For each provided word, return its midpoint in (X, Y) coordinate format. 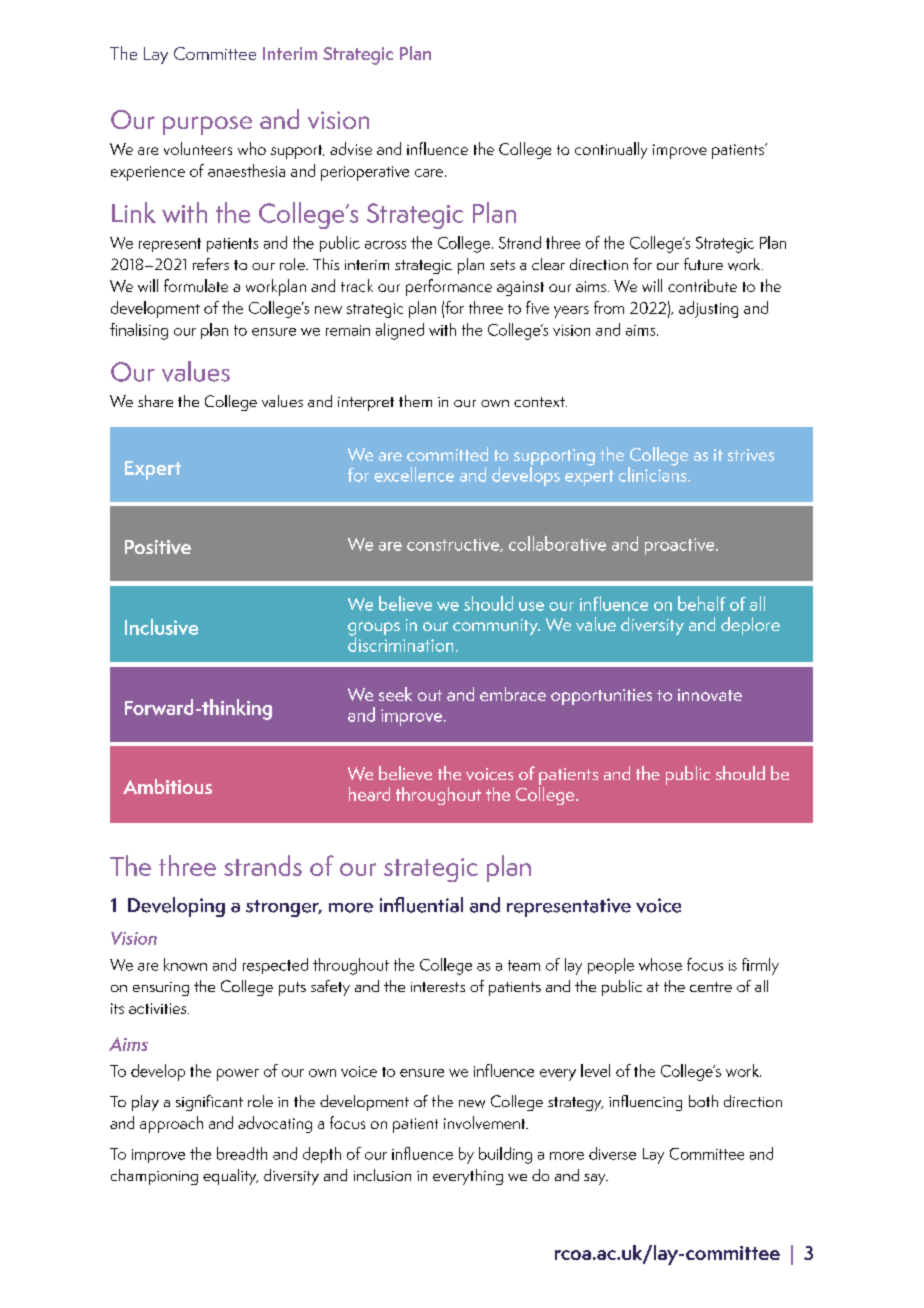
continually (611, 150)
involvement (486, 1122)
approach (171, 1124)
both (703, 1101)
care (429, 173)
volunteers (198, 148)
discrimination (400, 643)
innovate (710, 695)
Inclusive (161, 627)
